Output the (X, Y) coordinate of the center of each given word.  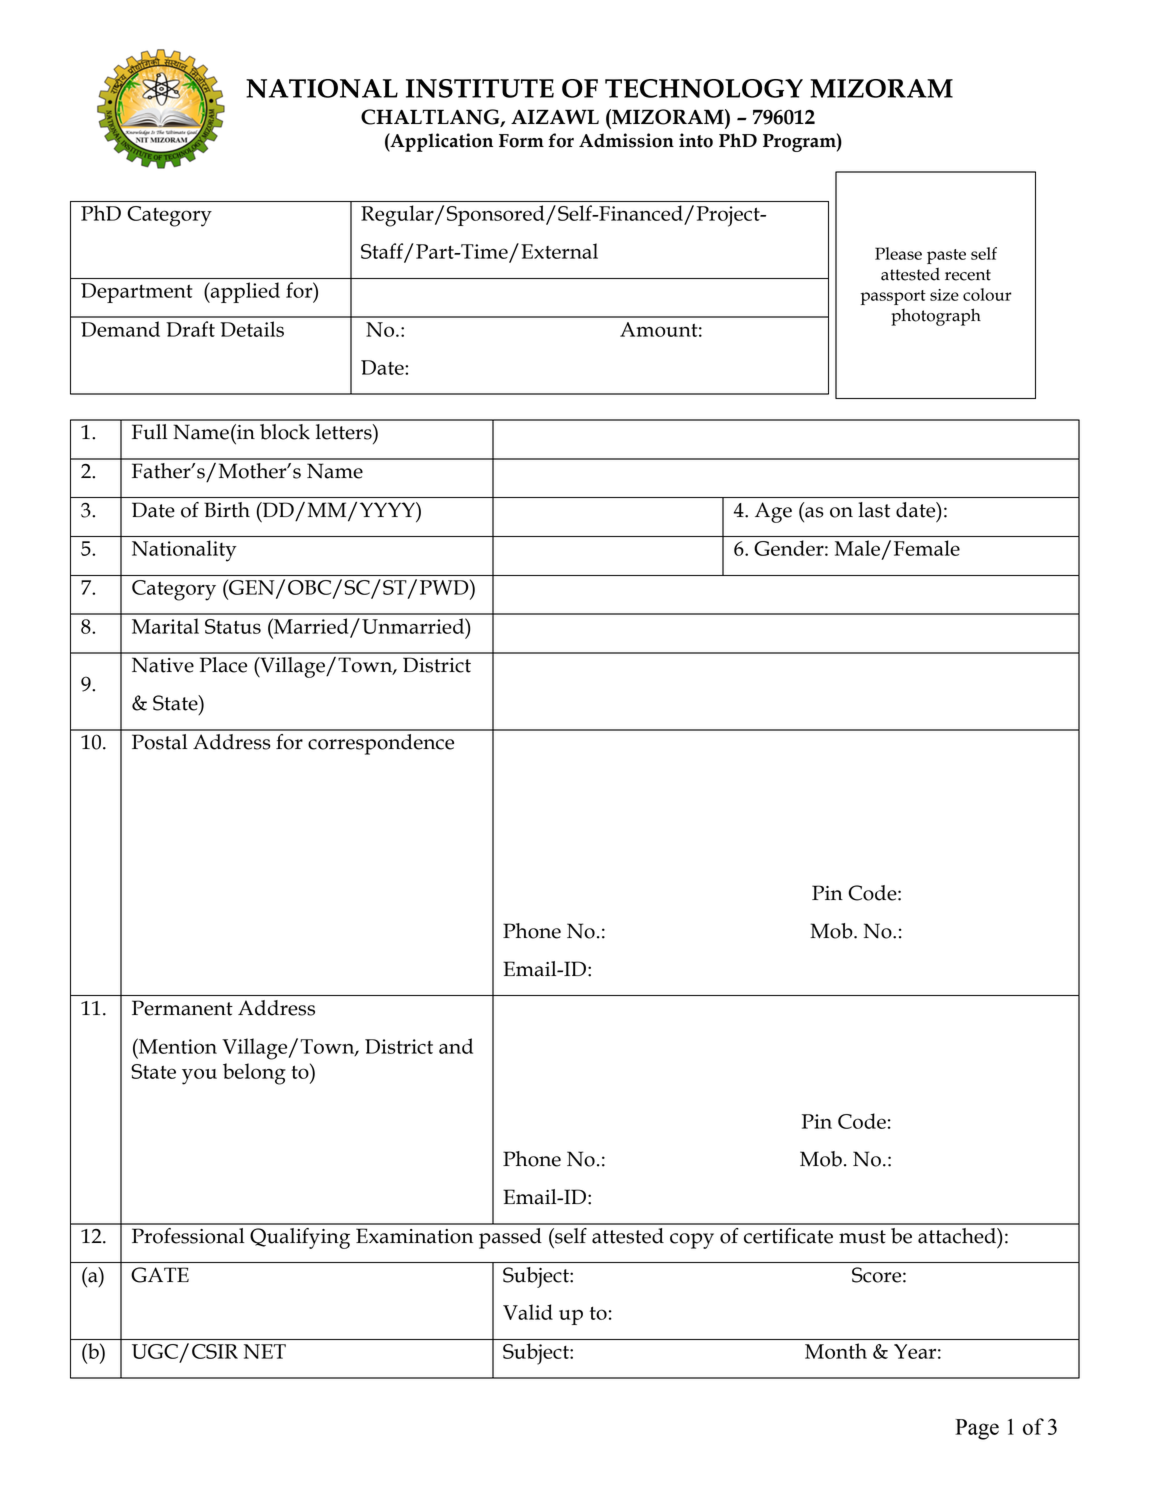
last (874, 510)
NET (265, 1351)
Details (252, 329)
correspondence (381, 744)
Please (898, 253)
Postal (160, 742)
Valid (528, 1312)
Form (521, 141)
